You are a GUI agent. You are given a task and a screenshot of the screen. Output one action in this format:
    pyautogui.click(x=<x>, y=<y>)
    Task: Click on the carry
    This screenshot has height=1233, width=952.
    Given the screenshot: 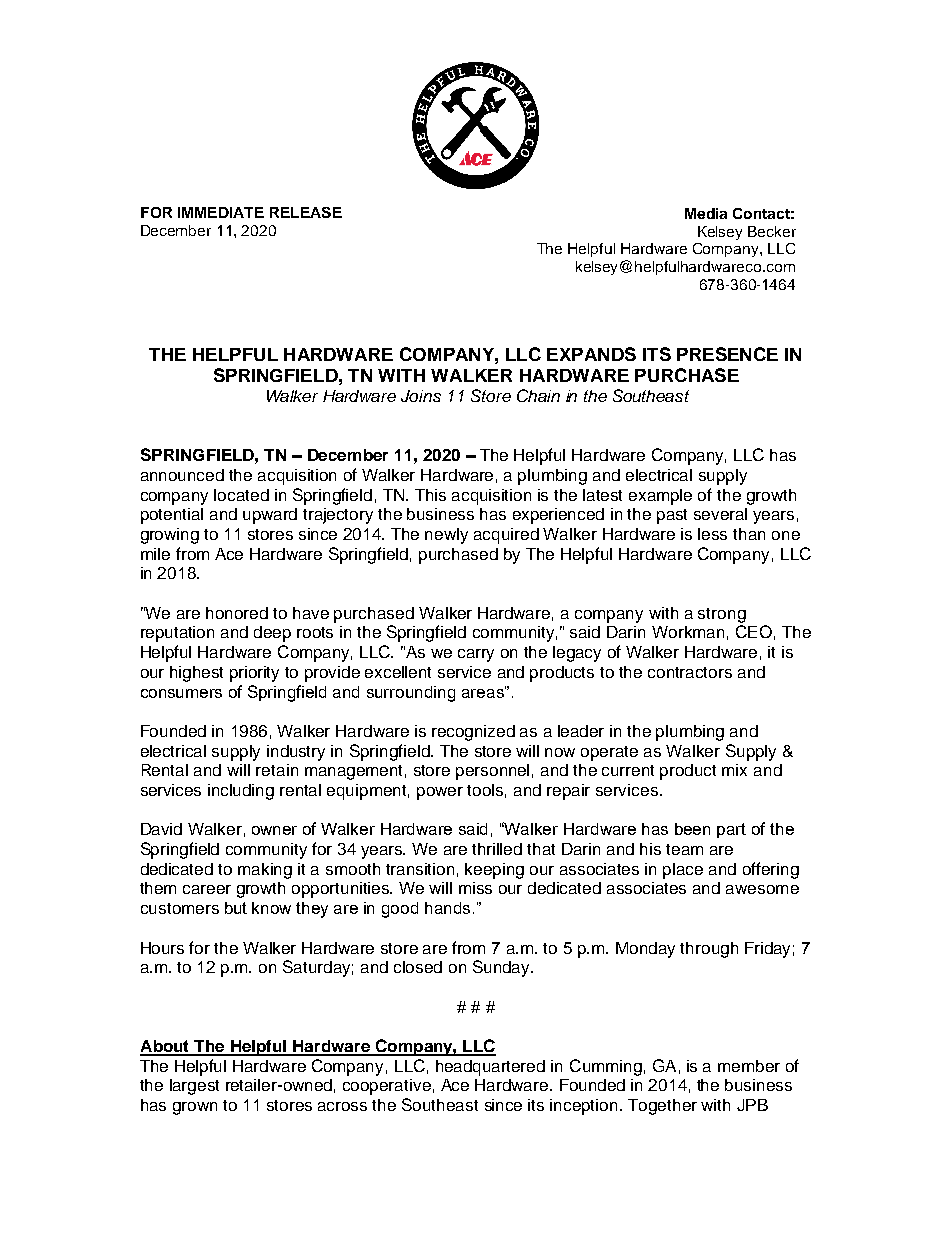 What is the action you would take?
    pyautogui.click(x=476, y=655)
